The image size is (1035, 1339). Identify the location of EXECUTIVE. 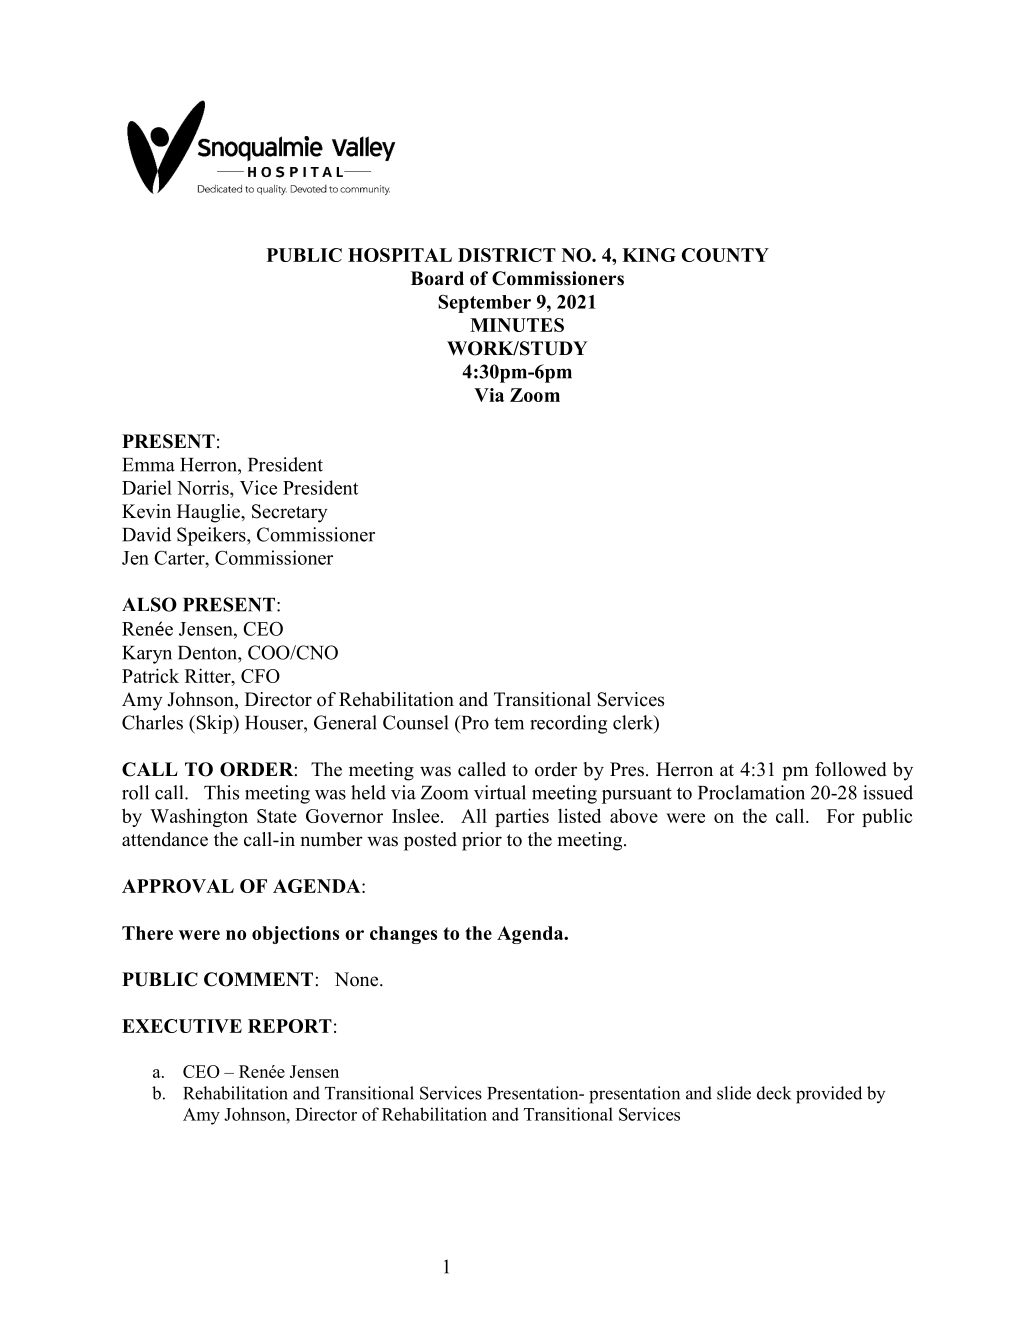
(182, 1026).
